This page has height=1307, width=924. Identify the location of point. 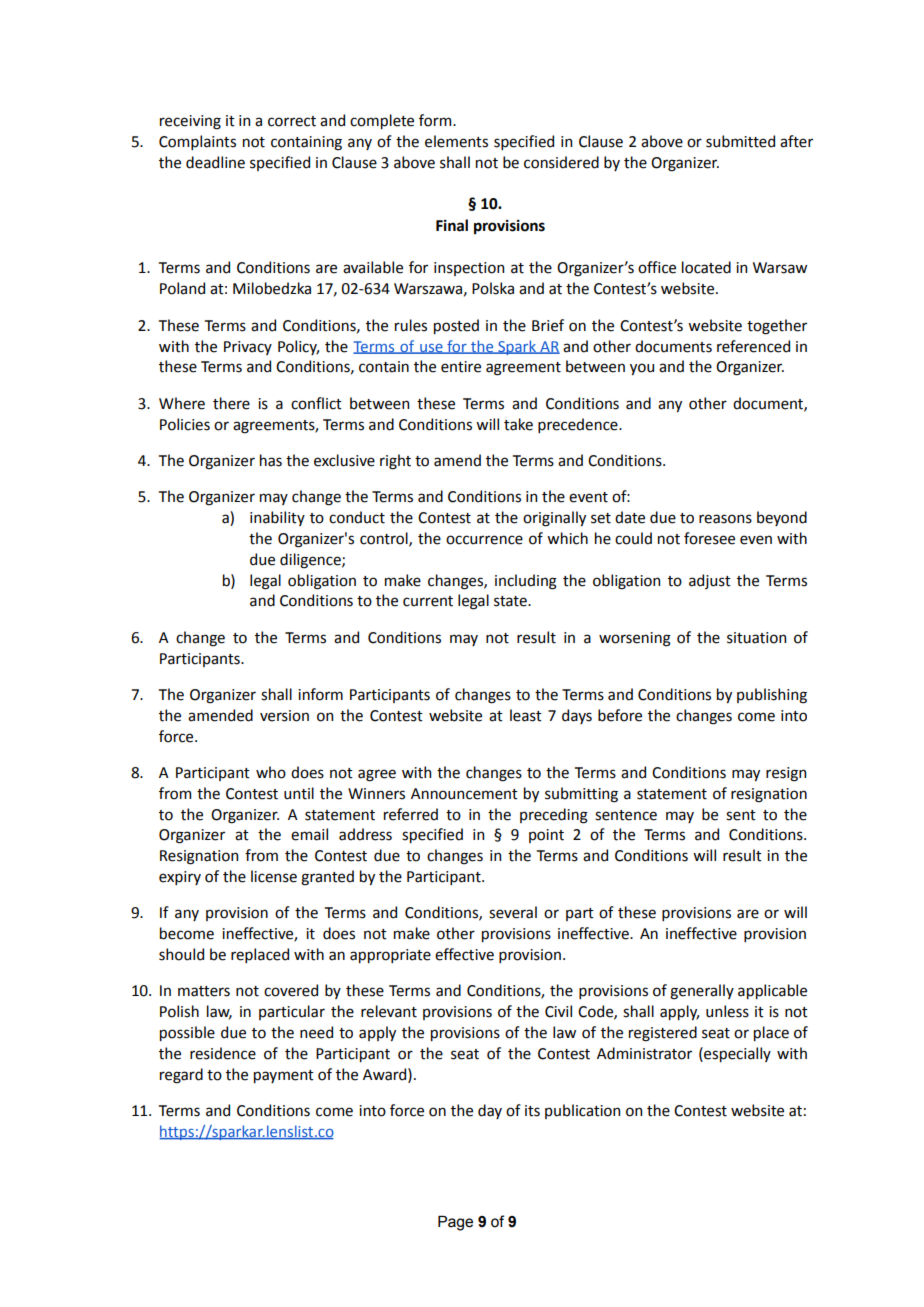
(546, 836).
